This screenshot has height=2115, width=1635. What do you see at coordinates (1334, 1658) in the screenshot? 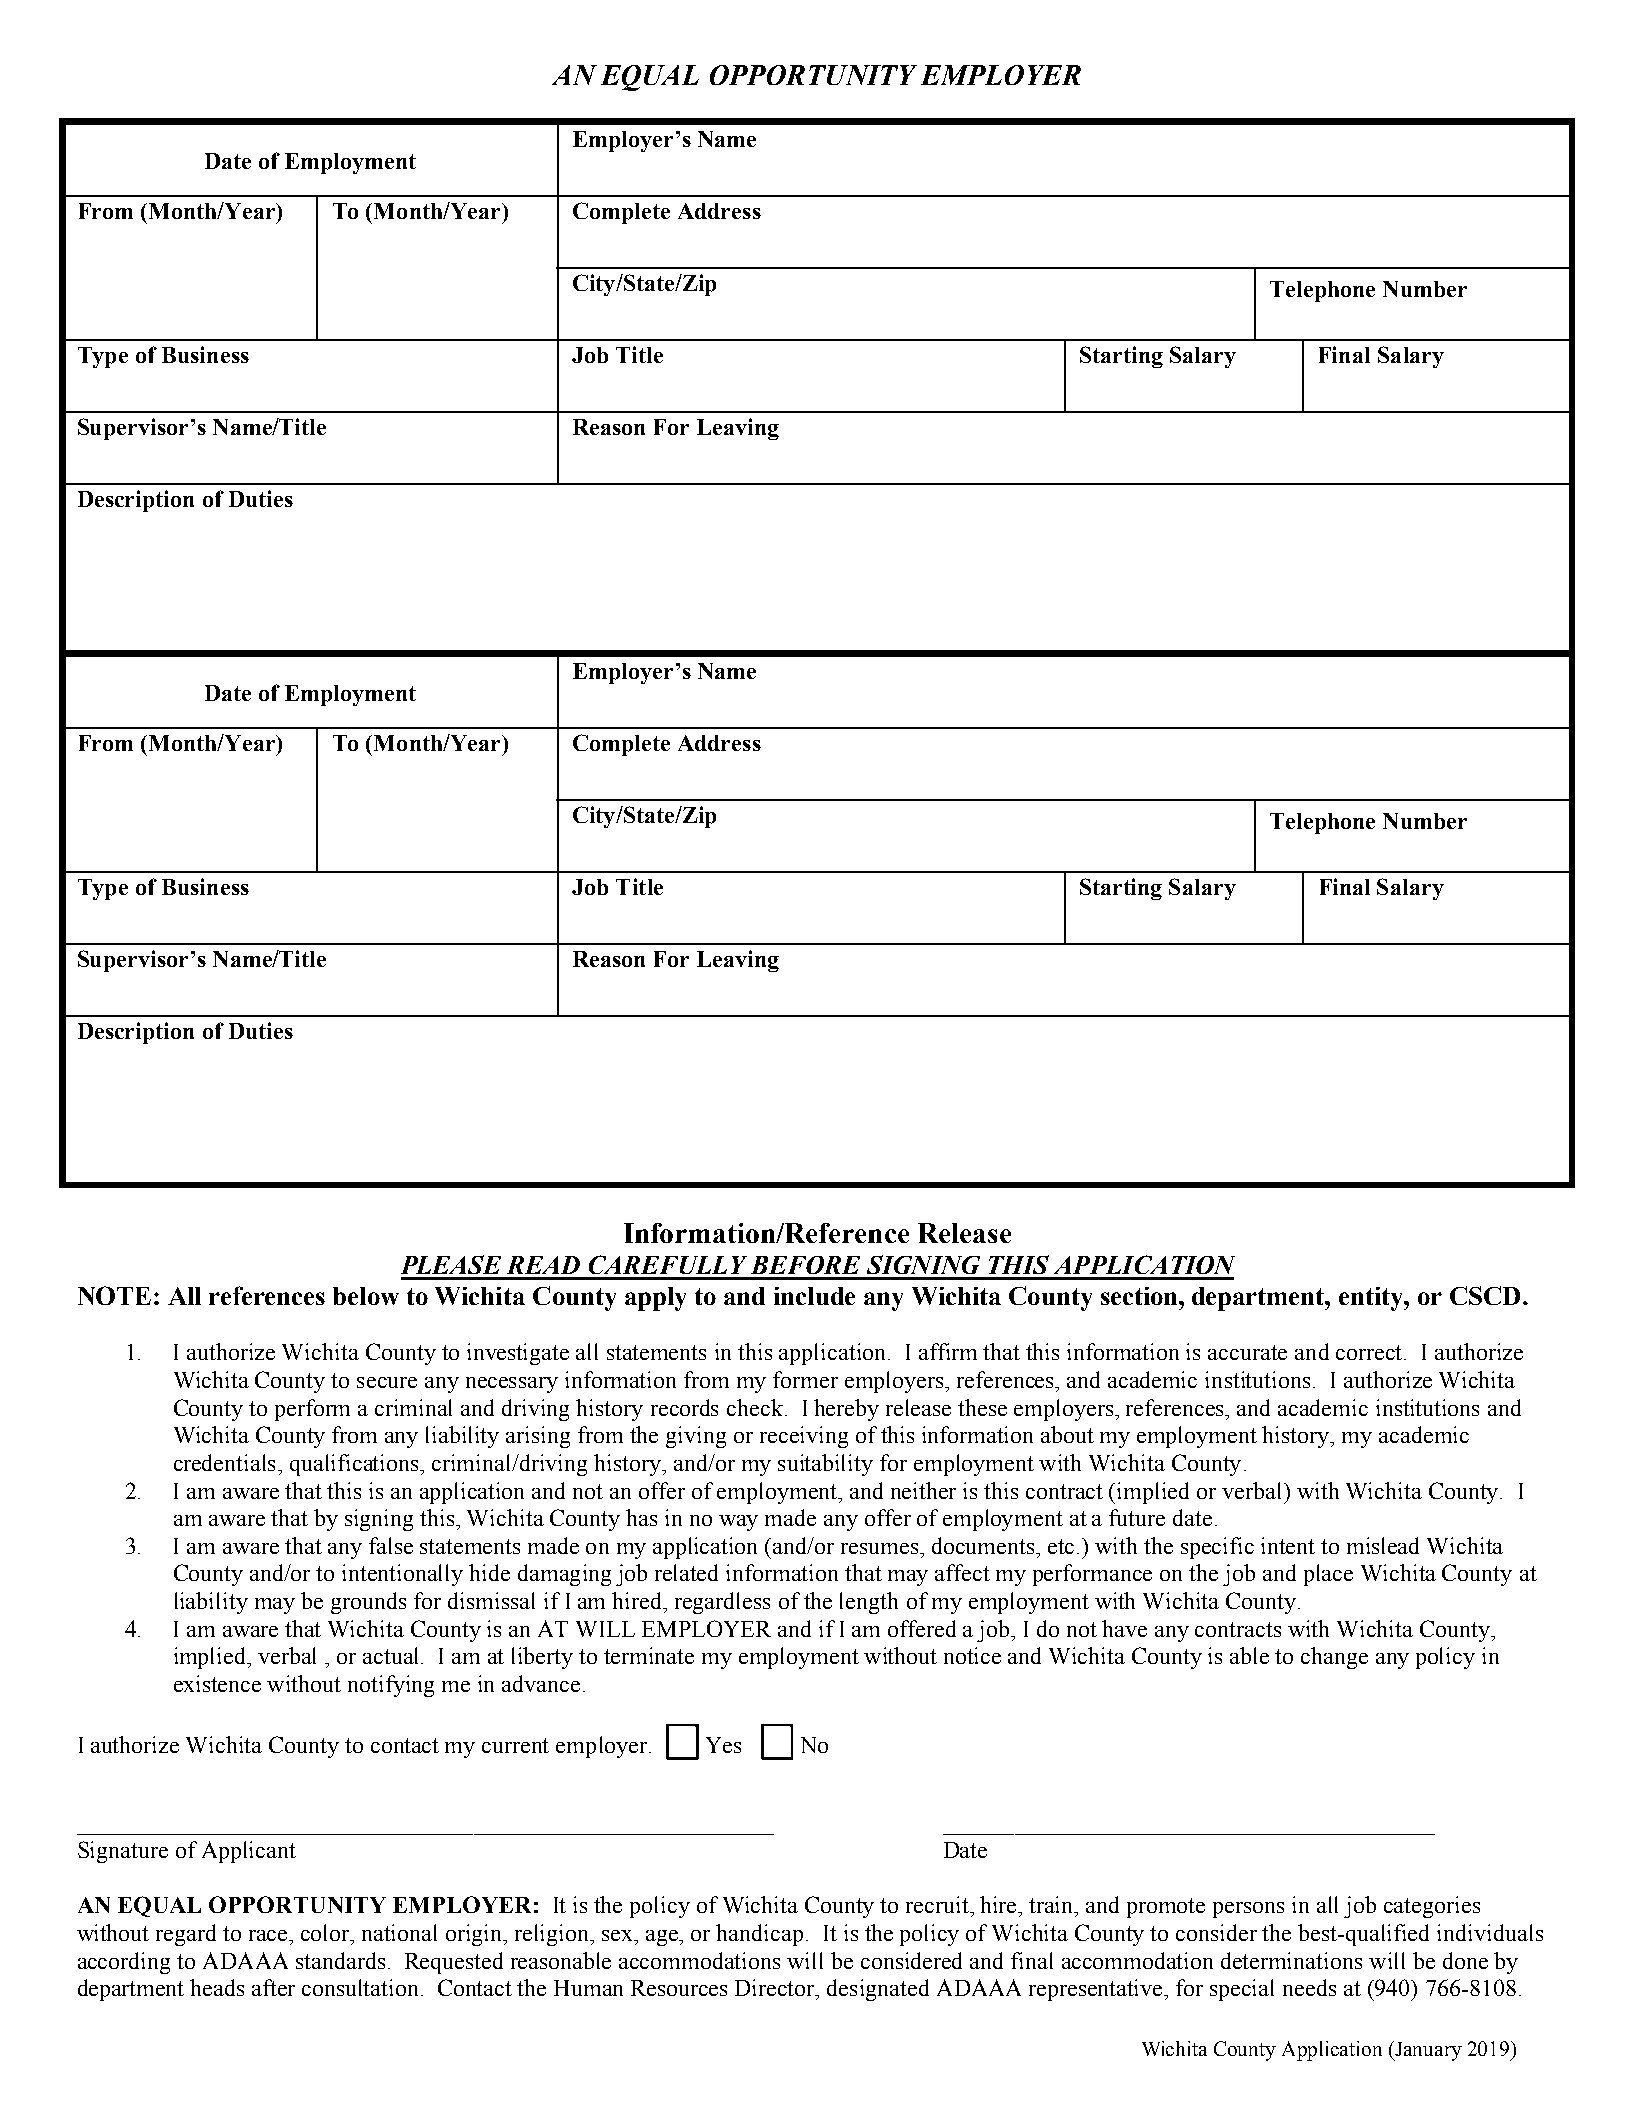
I see `change` at bounding box center [1334, 1658].
